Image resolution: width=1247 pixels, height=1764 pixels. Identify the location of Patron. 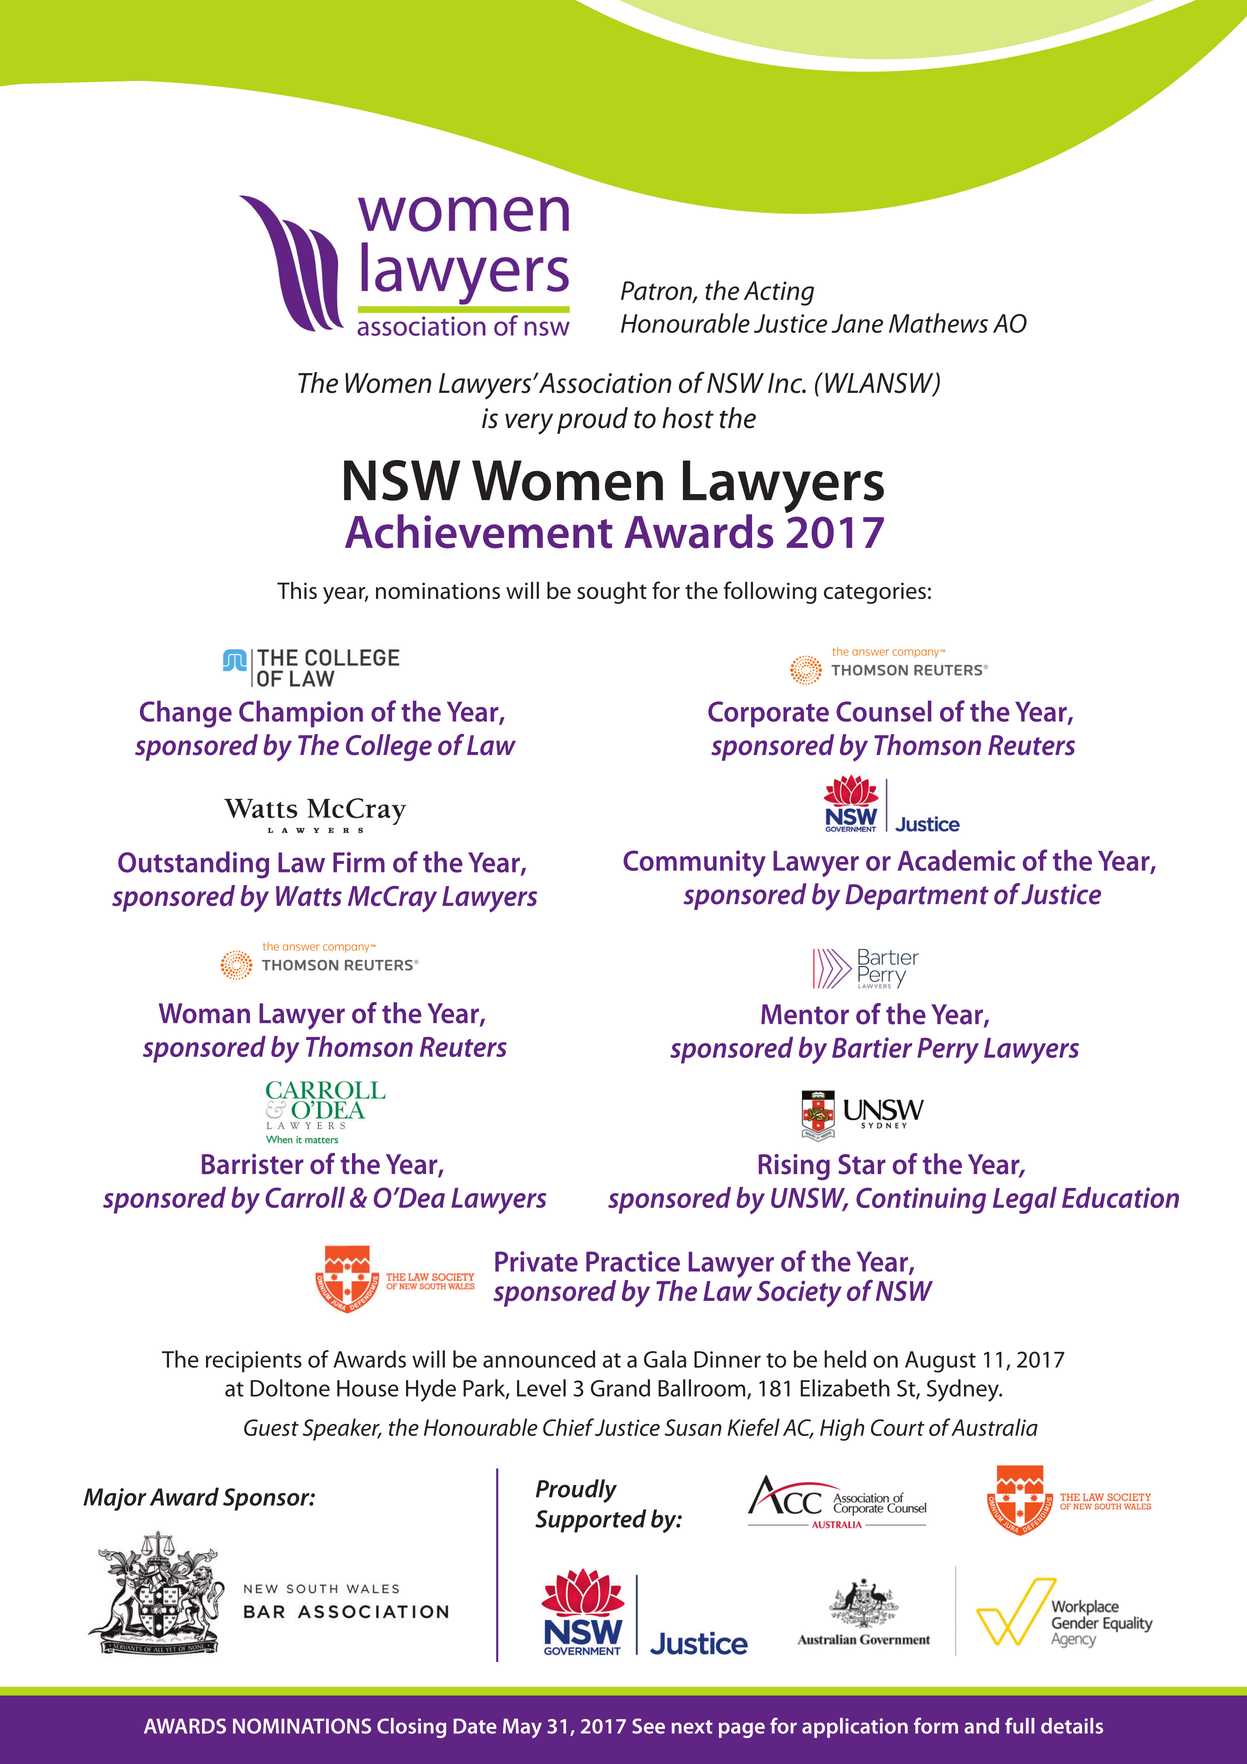
(657, 292).
